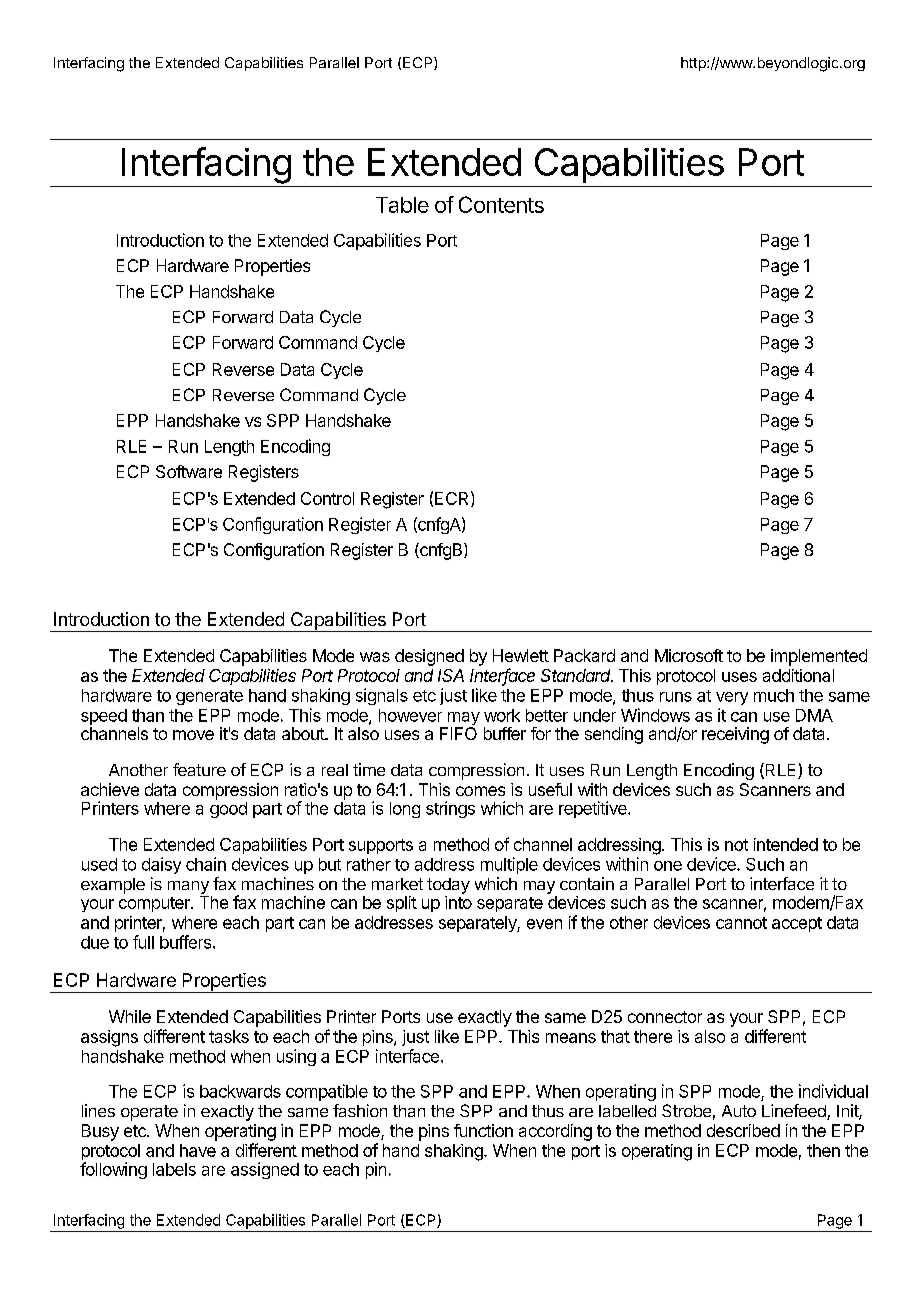 Image resolution: width=924 pixels, height=1307 pixels. I want to click on generate, so click(209, 697).
